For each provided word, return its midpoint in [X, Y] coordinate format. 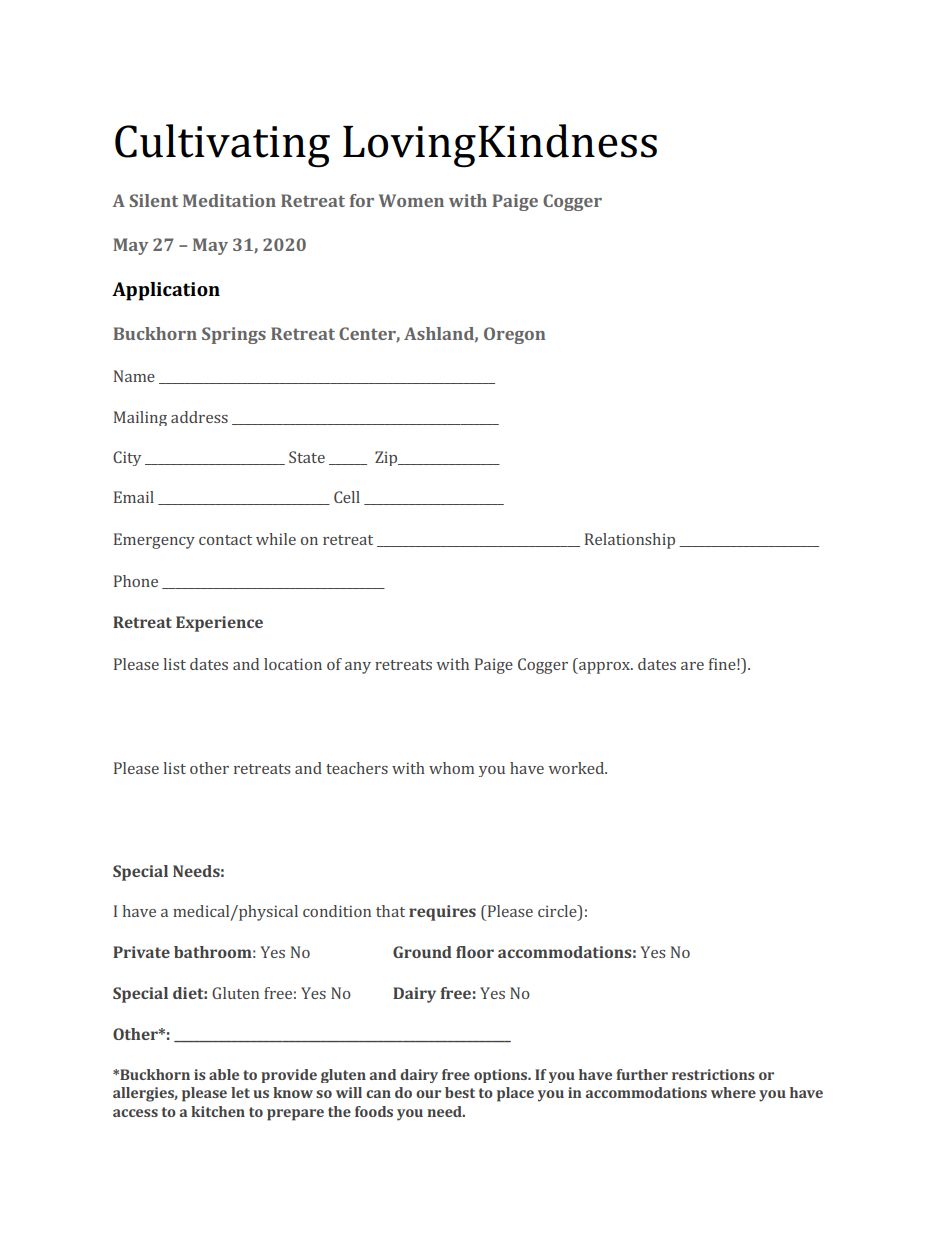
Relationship [630, 541]
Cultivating [222, 146]
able [224, 1074]
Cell [347, 497]
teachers [357, 768]
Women [411, 200]
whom [451, 768]
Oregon [514, 335]
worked [577, 768]
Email [134, 497]
